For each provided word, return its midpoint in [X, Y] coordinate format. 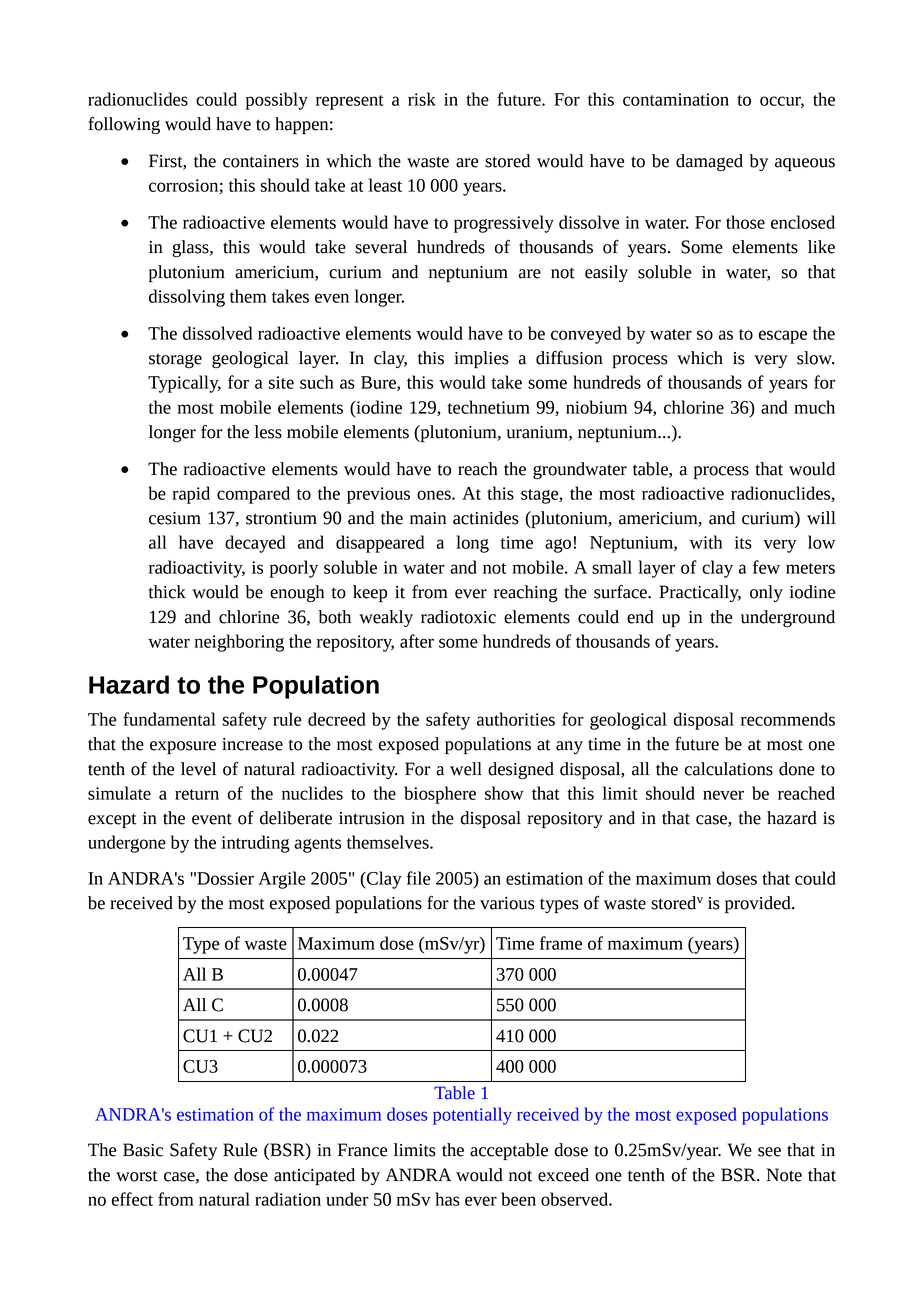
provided [759, 905]
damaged [709, 163]
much [814, 407]
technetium [488, 407]
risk [422, 99]
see [769, 1152]
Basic [143, 1150]
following [124, 125]
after [417, 641]
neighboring [239, 643]
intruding [256, 844]
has [447, 1199]
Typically [184, 384]
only [766, 593]
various [507, 903]
